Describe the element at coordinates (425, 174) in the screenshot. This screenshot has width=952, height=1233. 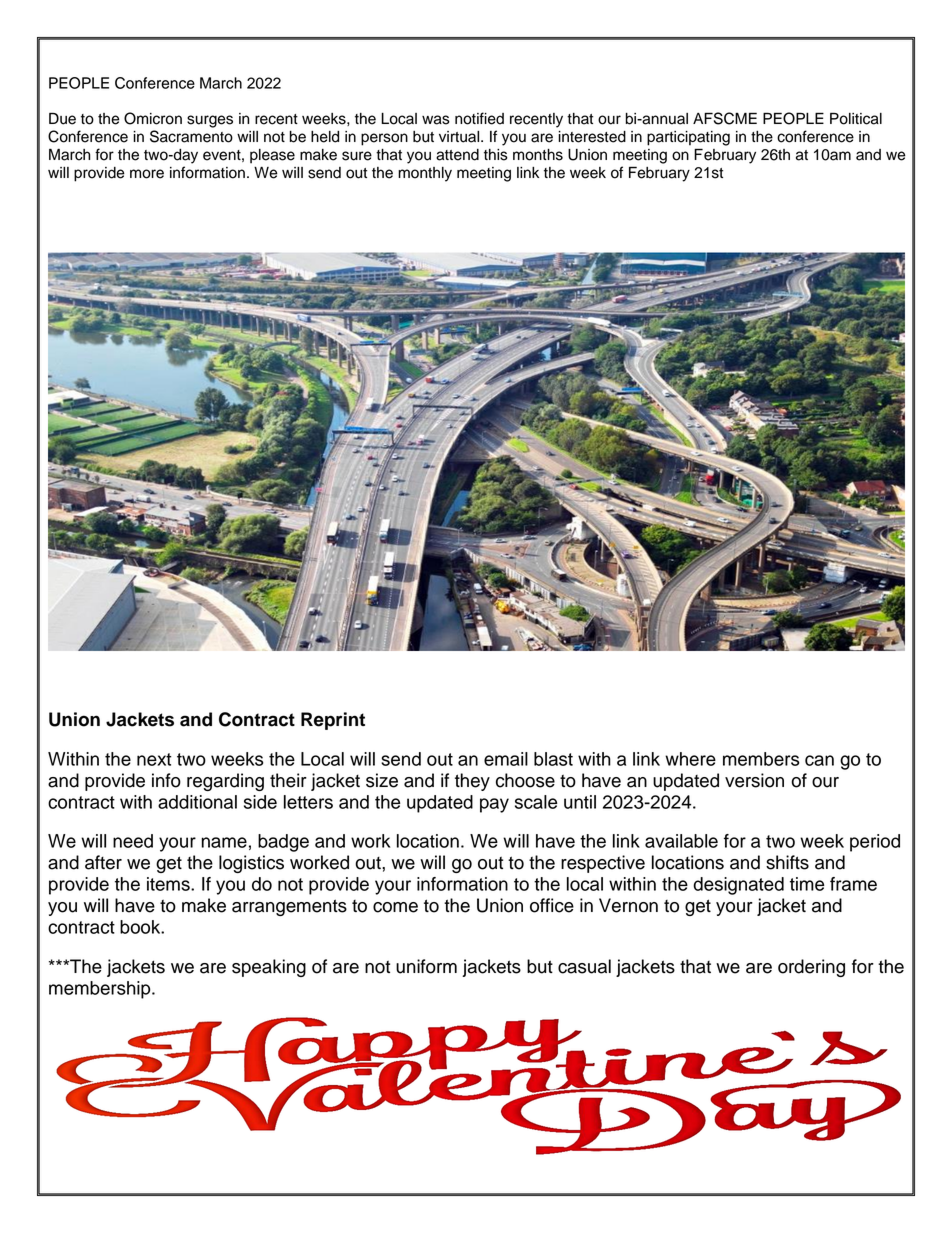
I see `monthly` at that location.
